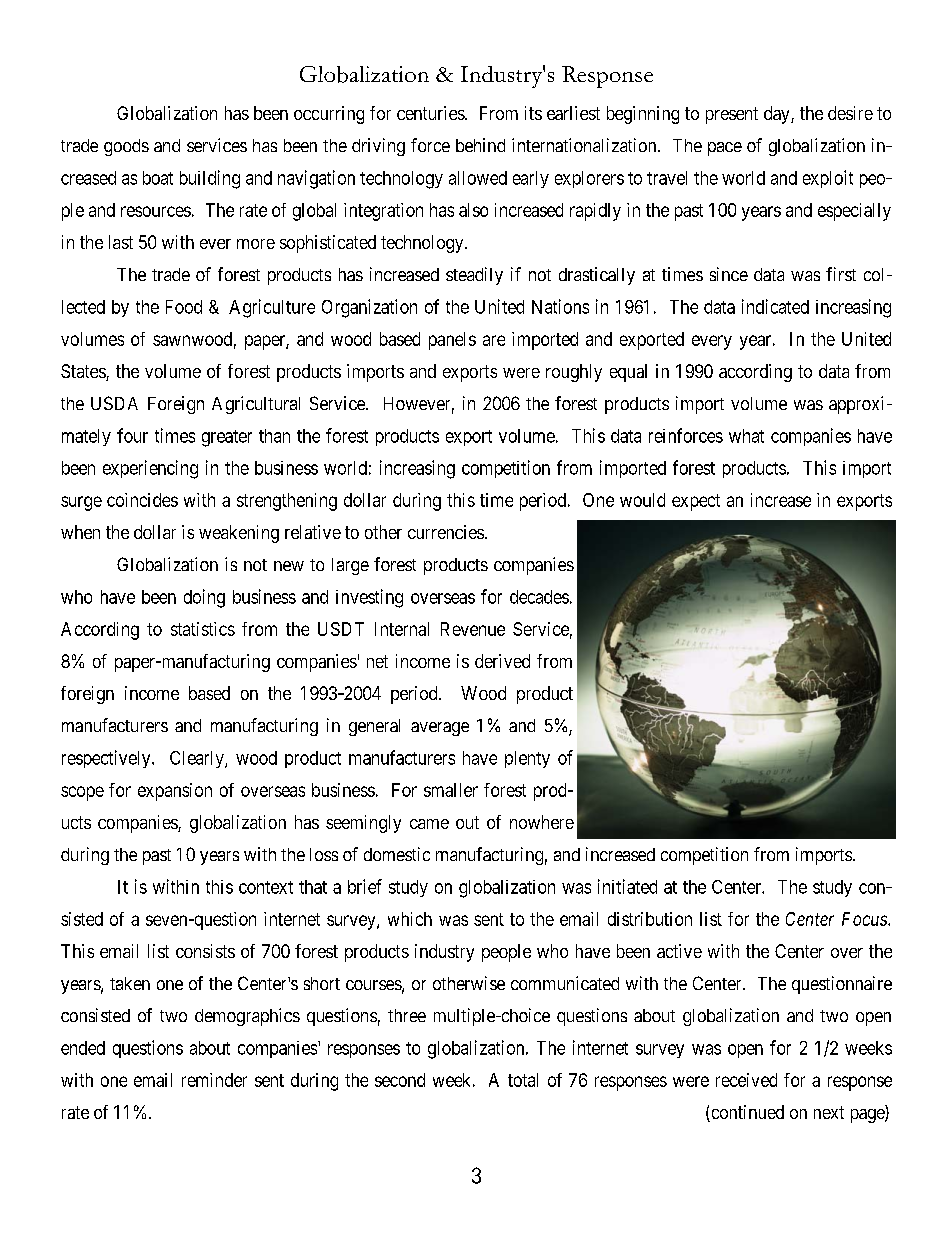  I want to click on reminder, so click(214, 1080).
